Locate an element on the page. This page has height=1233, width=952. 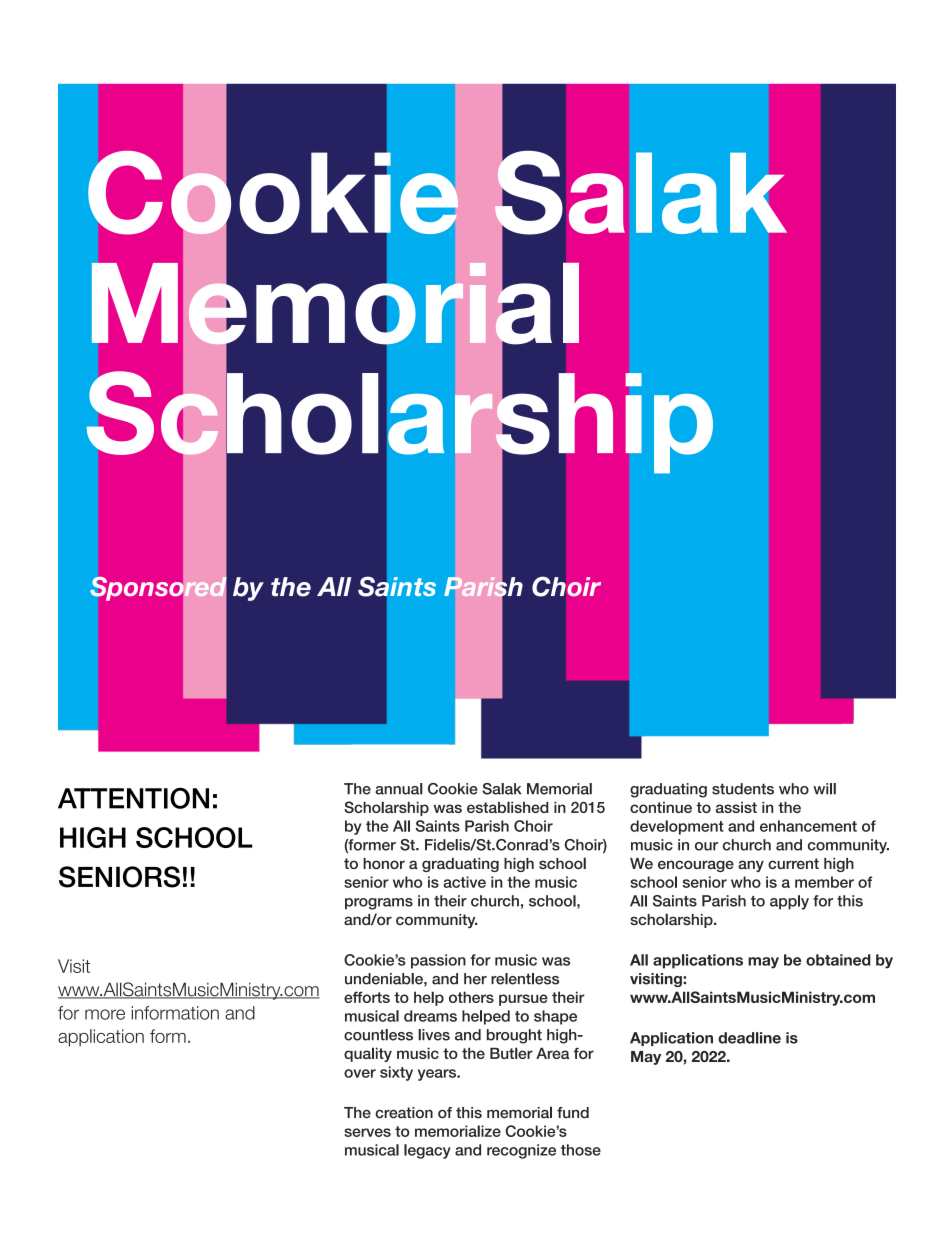
serves is located at coordinates (367, 1132).
